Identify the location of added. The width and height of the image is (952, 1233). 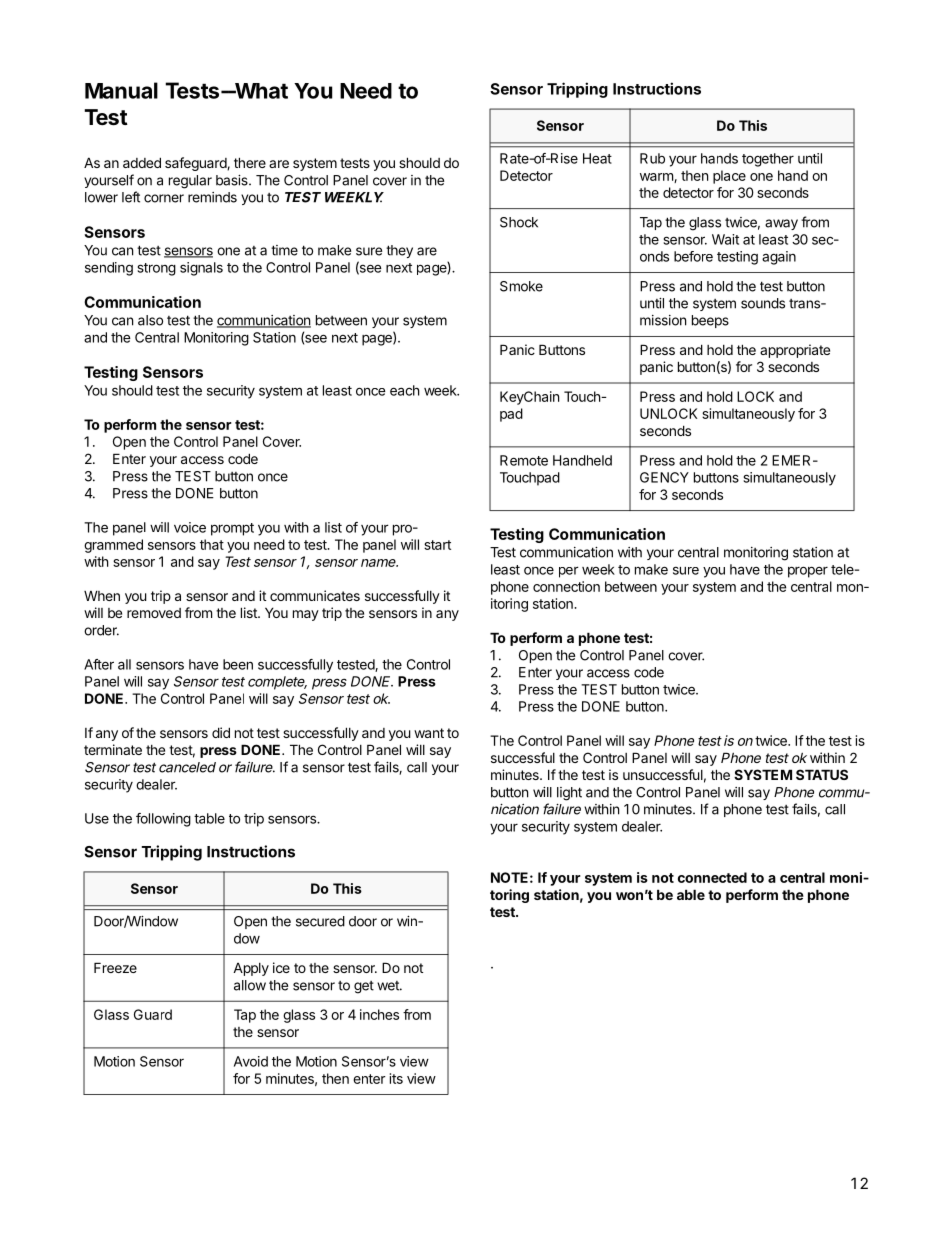
(142, 162).
